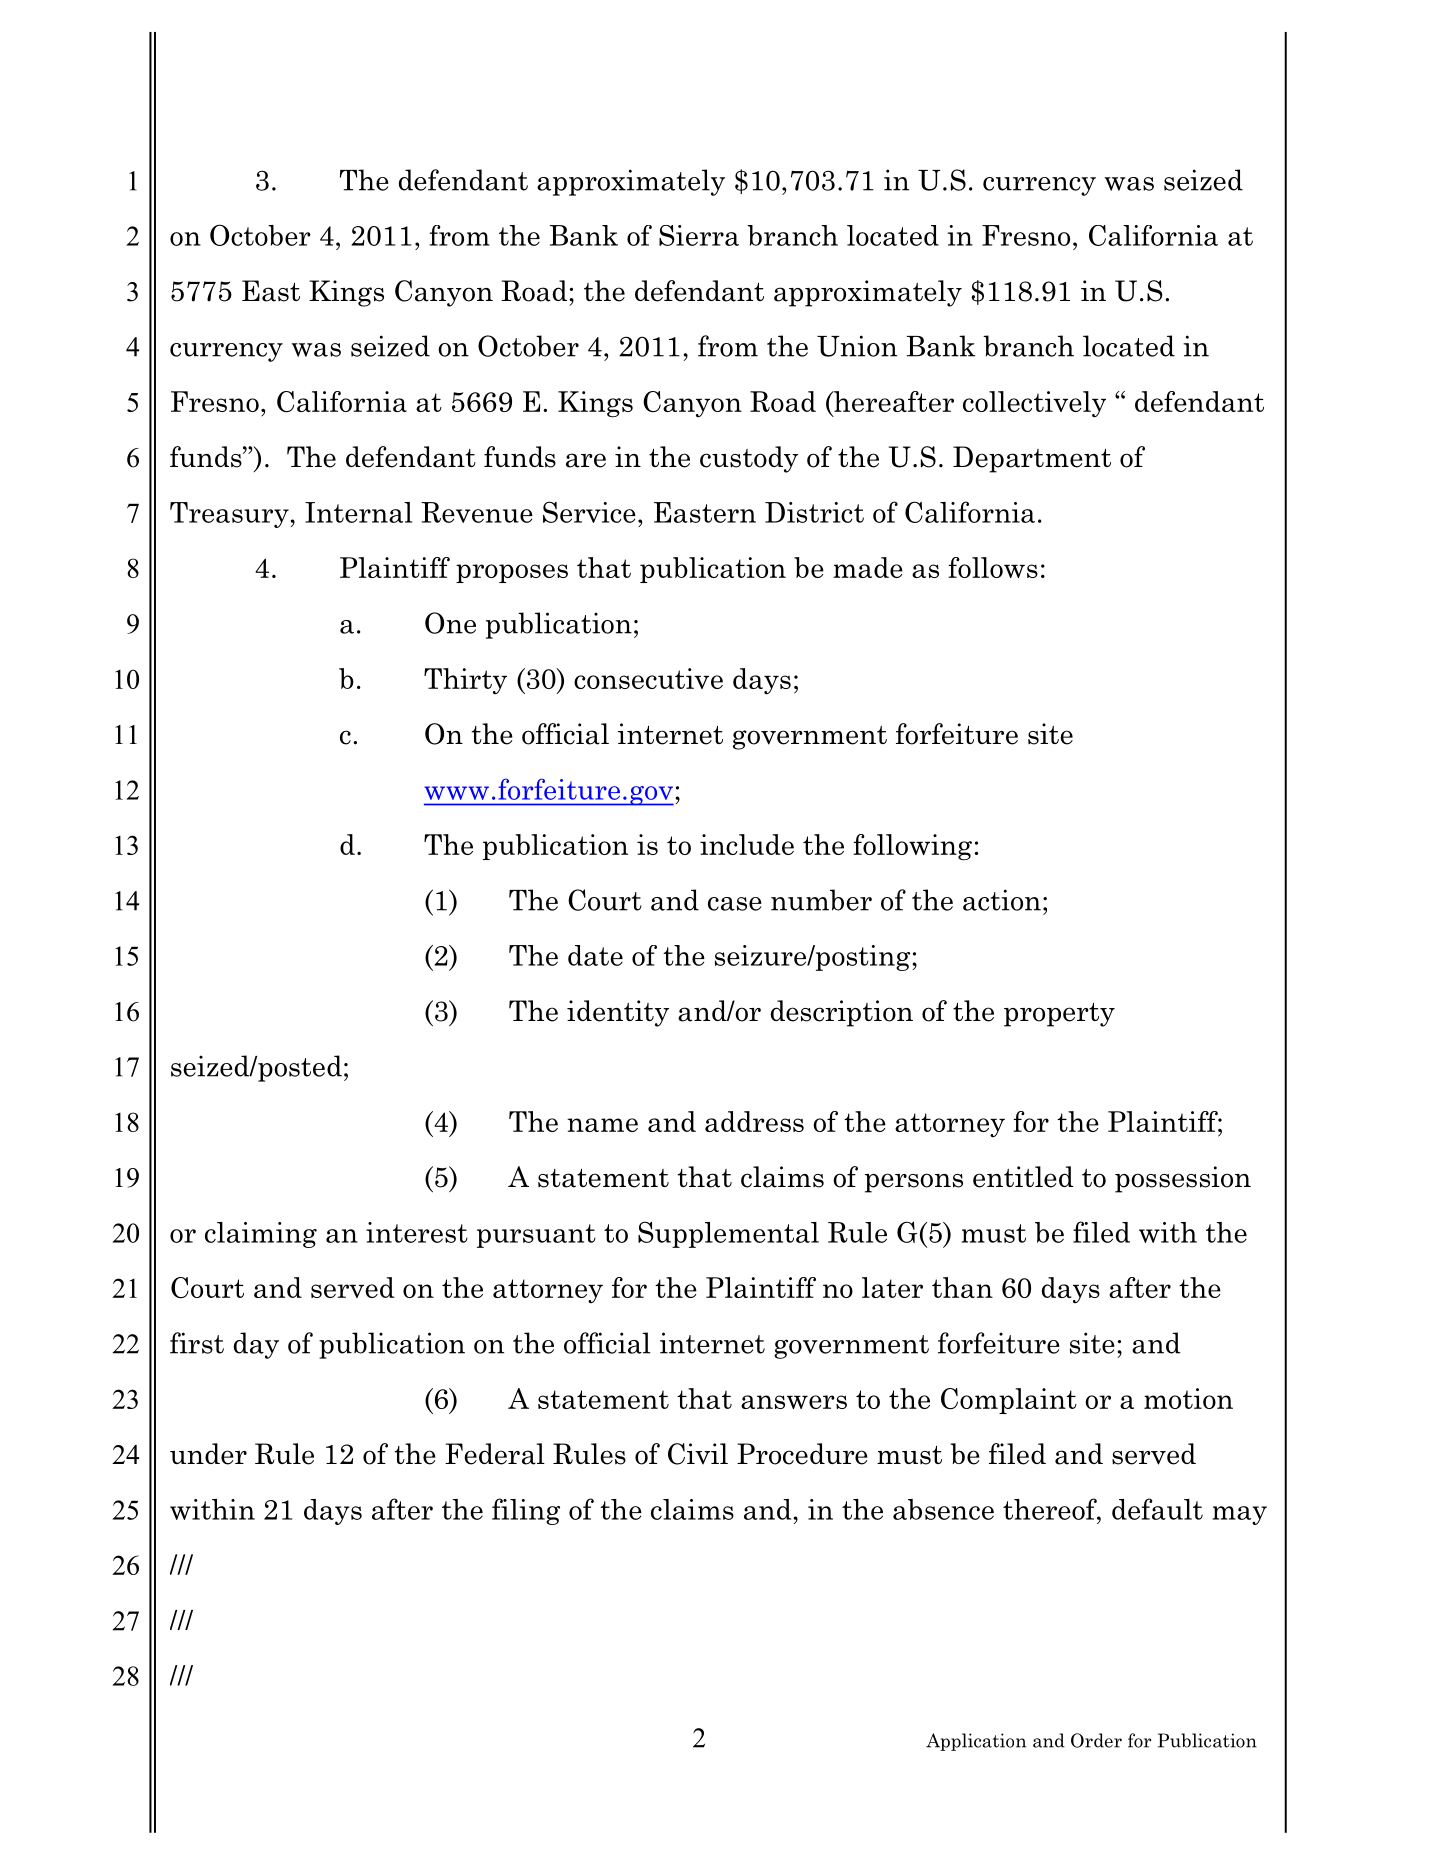 The image size is (1441, 1865). I want to click on follows, so click(993, 567).
